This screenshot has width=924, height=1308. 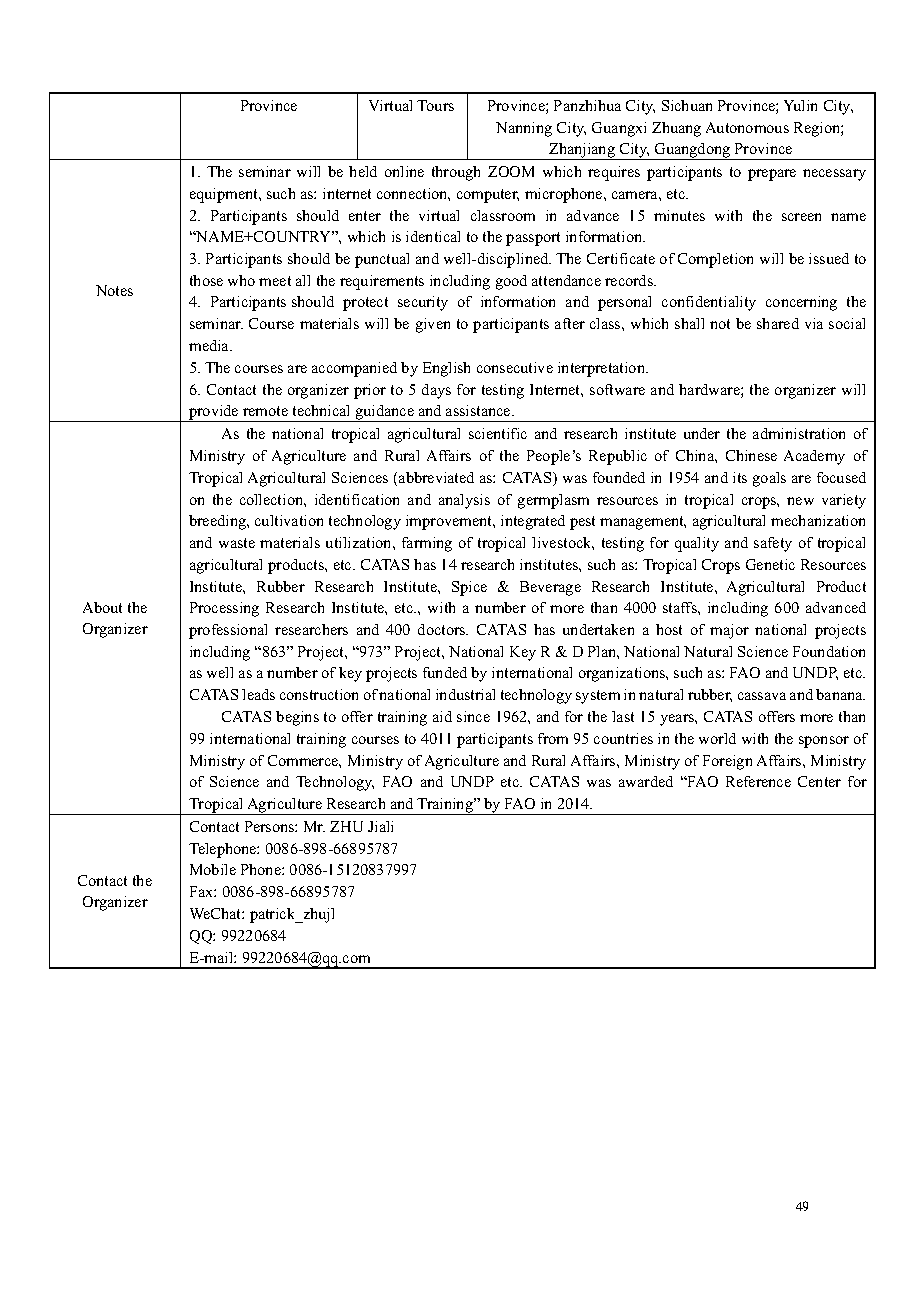 What do you see at coordinates (769, 479) in the screenshot?
I see `goals` at bounding box center [769, 479].
